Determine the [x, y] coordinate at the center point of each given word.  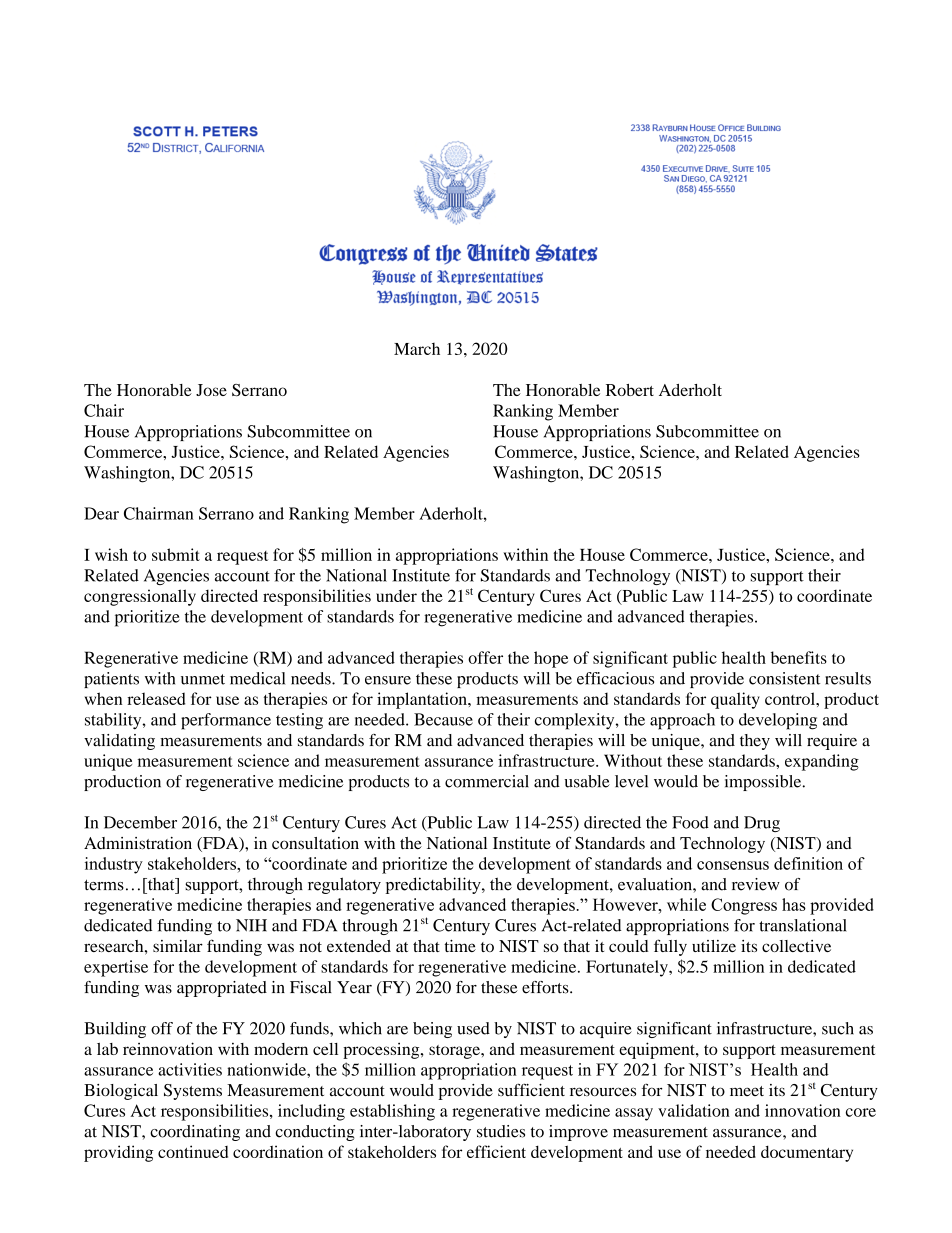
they [755, 742]
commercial [487, 781]
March [417, 349]
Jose [211, 390]
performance [226, 721]
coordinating [195, 1133]
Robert [630, 390]
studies [501, 1131]
